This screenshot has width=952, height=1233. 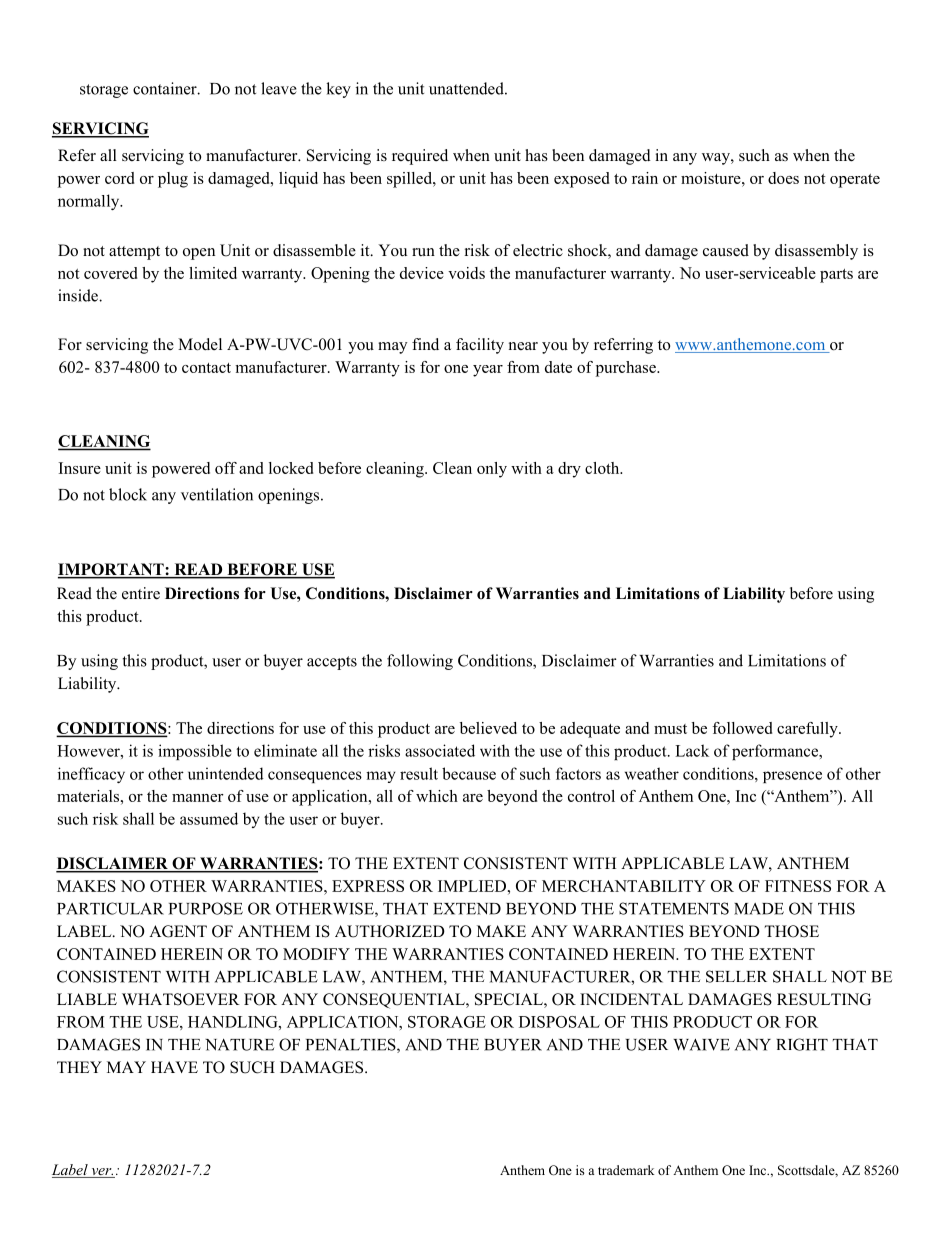 What do you see at coordinates (420, 157) in the screenshot?
I see `required` at bounding box center [420, 157].
